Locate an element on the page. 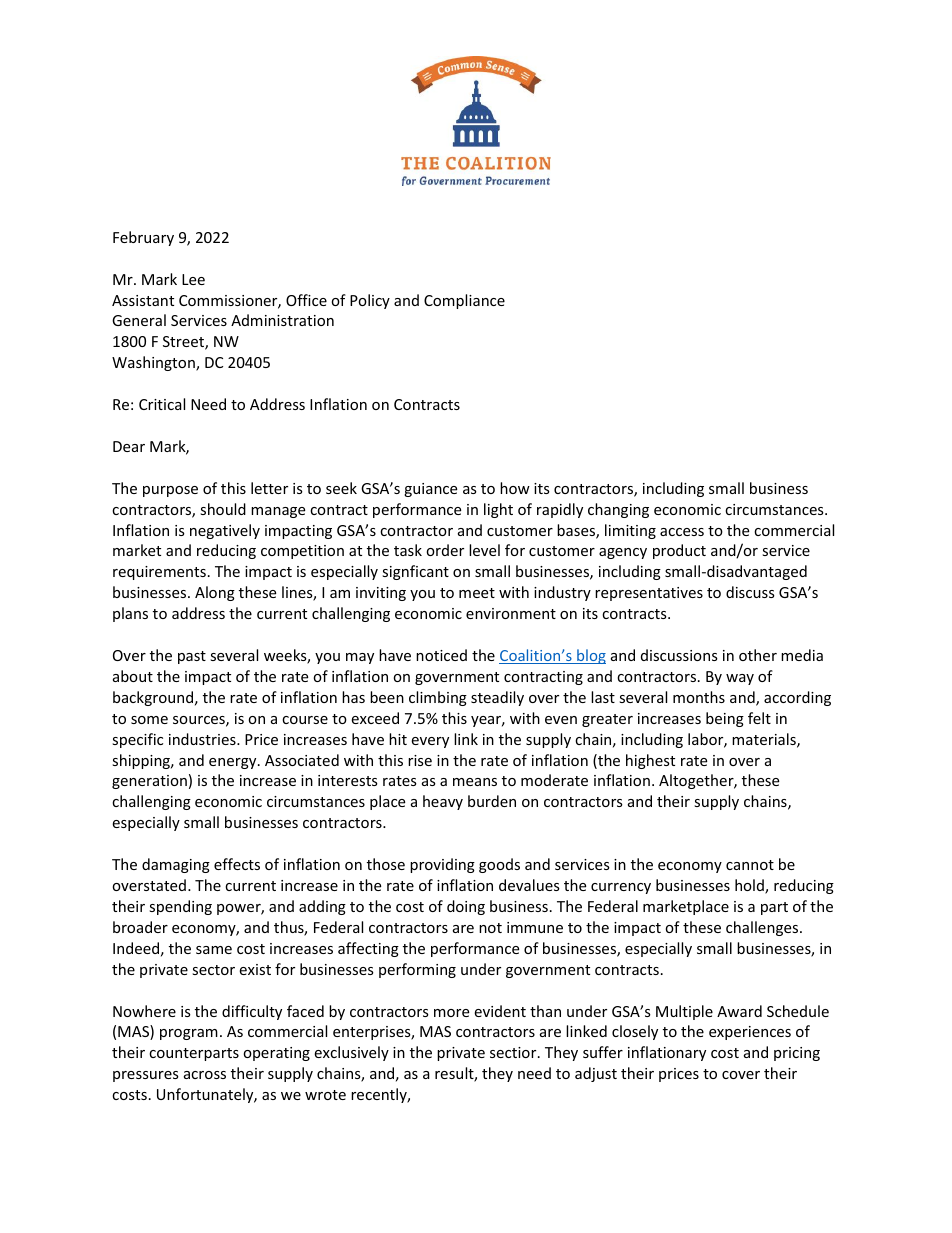 This page has width=952, height=1233. spending is located at coordinates (180, 907).
